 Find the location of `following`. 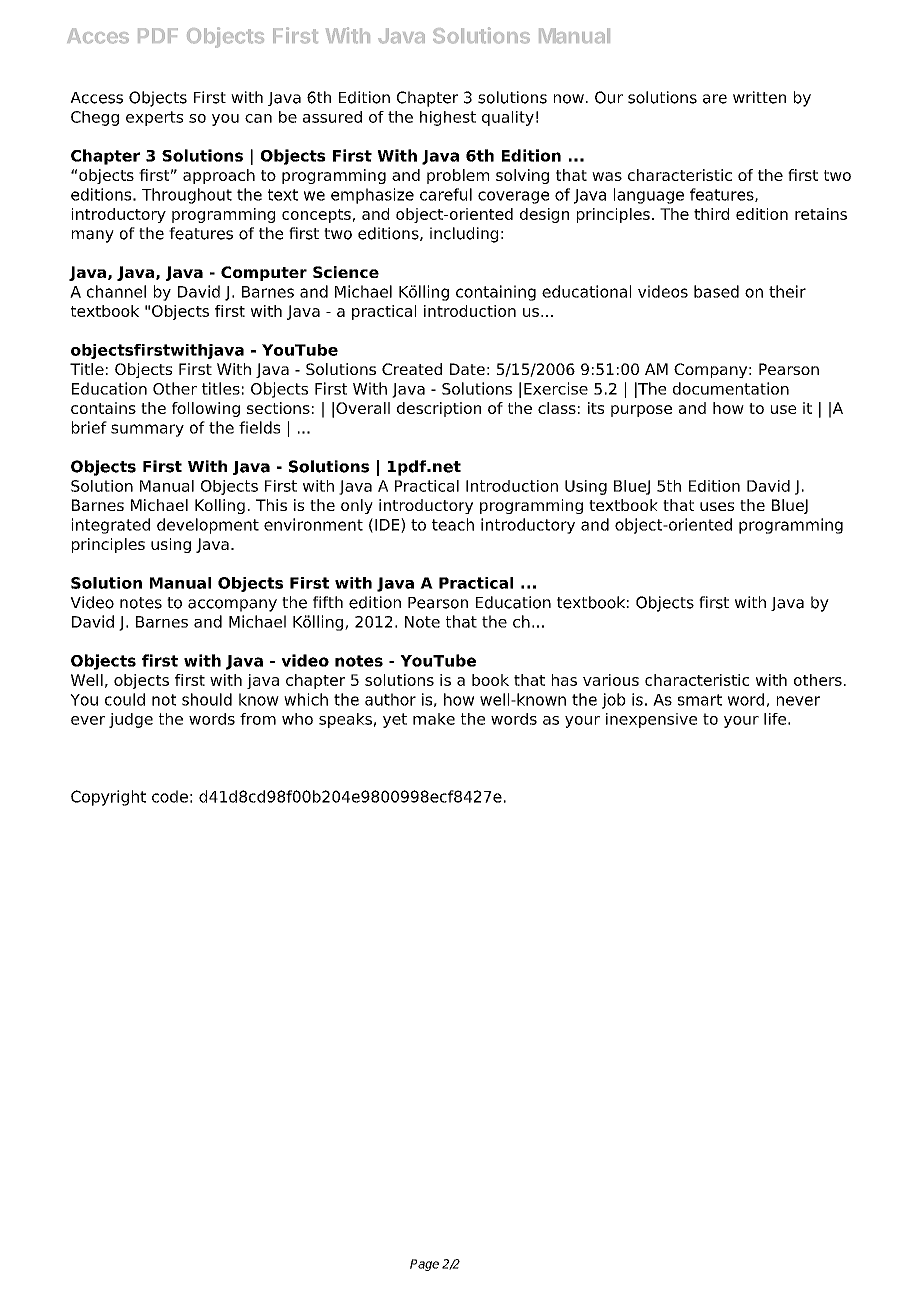

following is located at coordinates (206, 409).
